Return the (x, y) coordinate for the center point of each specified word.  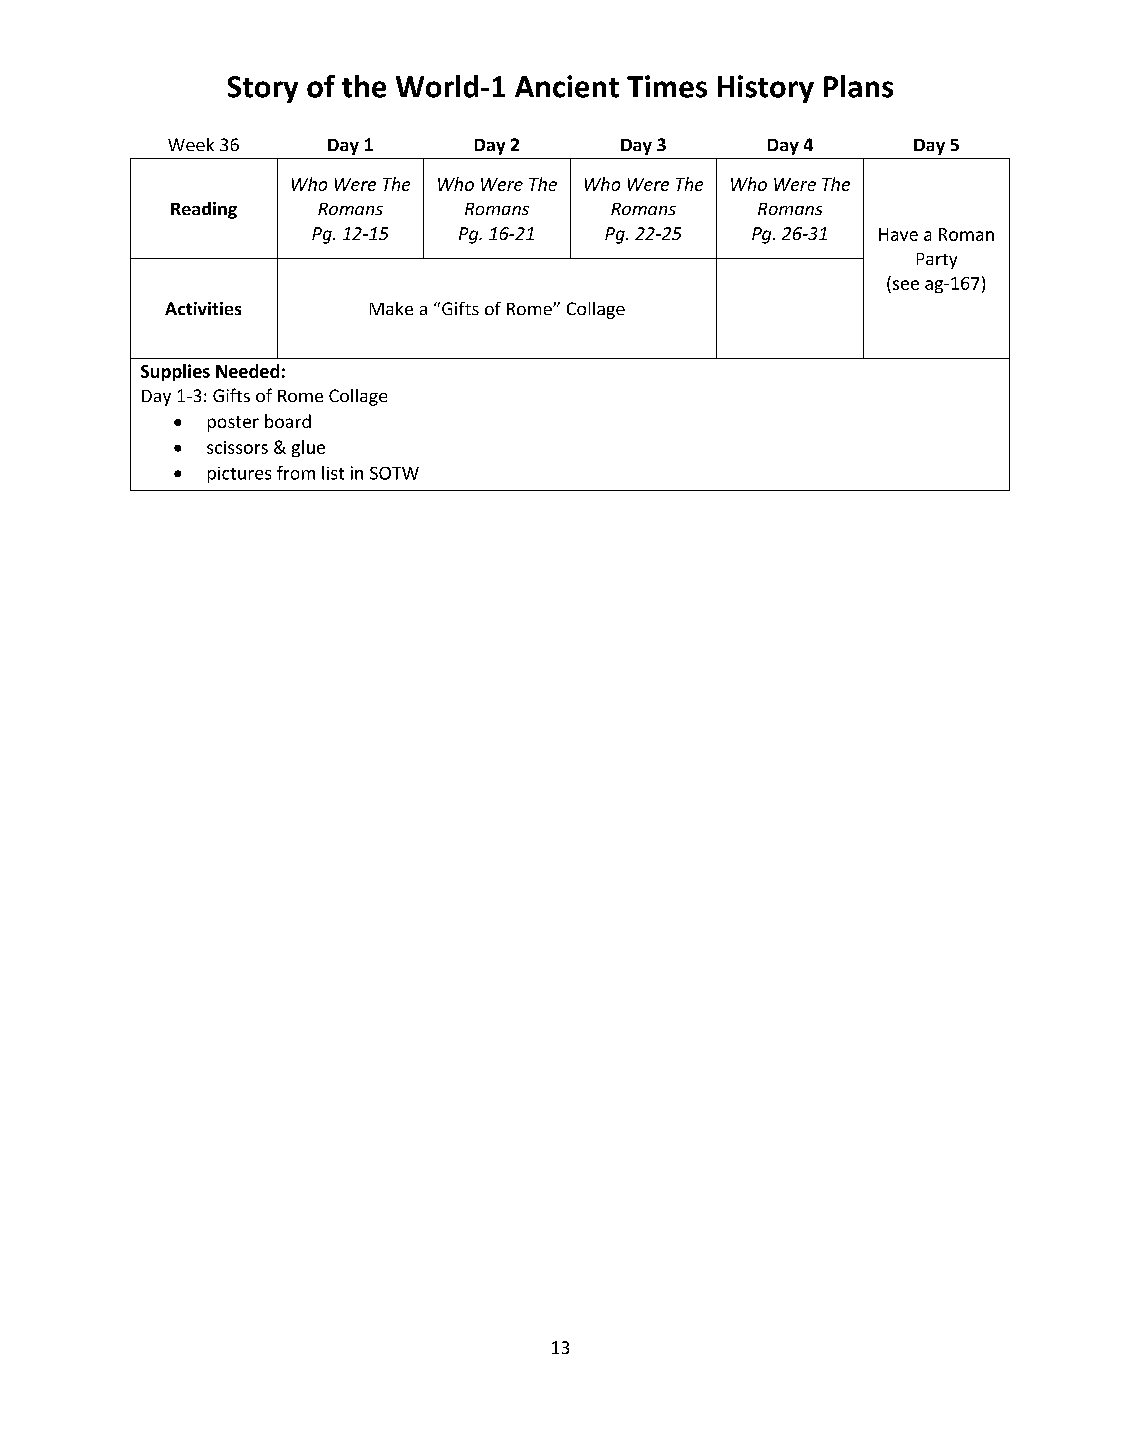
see (906, 285)
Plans (858, 86)
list (333, 473)
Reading (204, 210)
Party (937, 261)
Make (391, 308)
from (296, 473)
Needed (247, 371)
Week (191, 144)
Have (898, 234)
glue (308, 448)
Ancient (567, 86)
